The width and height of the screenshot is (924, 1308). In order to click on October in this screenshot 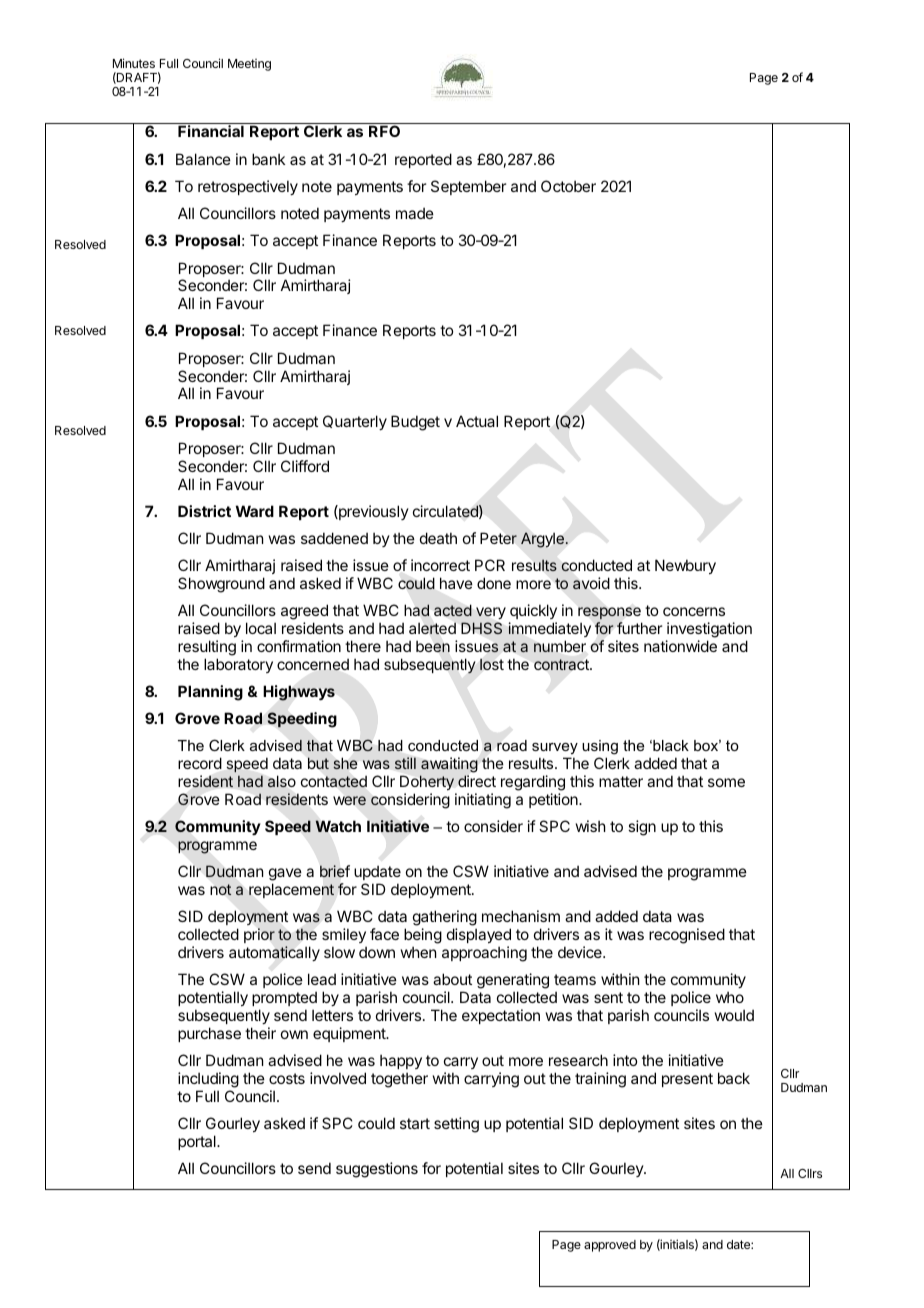, I will do `click(568, 186)`.
